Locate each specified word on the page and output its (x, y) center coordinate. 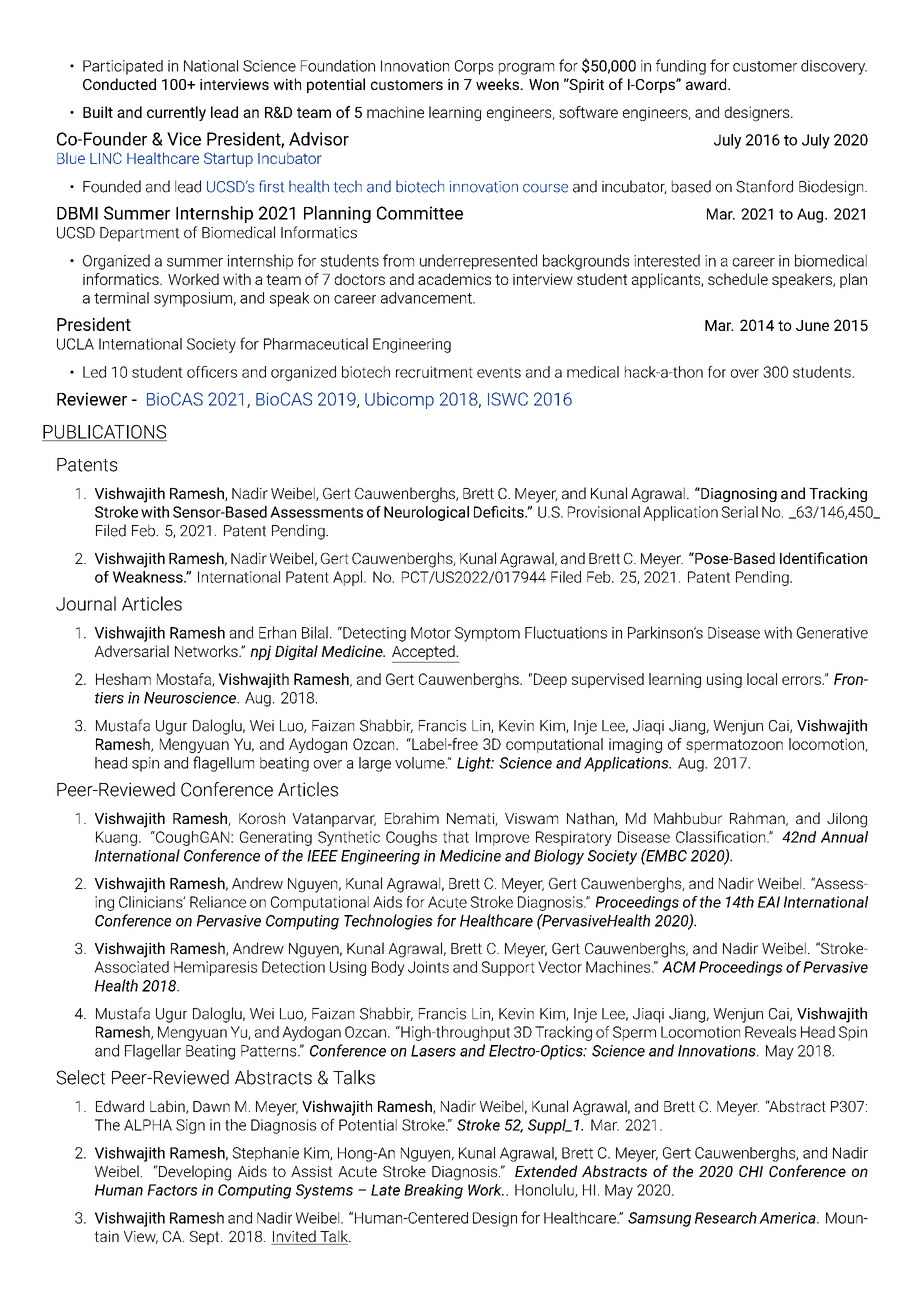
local (762, 679)
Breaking (433, 1191)
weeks (498, 84)
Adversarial (132, 651)
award (707, 84)
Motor (431, 633)
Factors (172, 1190)
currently (176, 113)
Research (726, 1218)
